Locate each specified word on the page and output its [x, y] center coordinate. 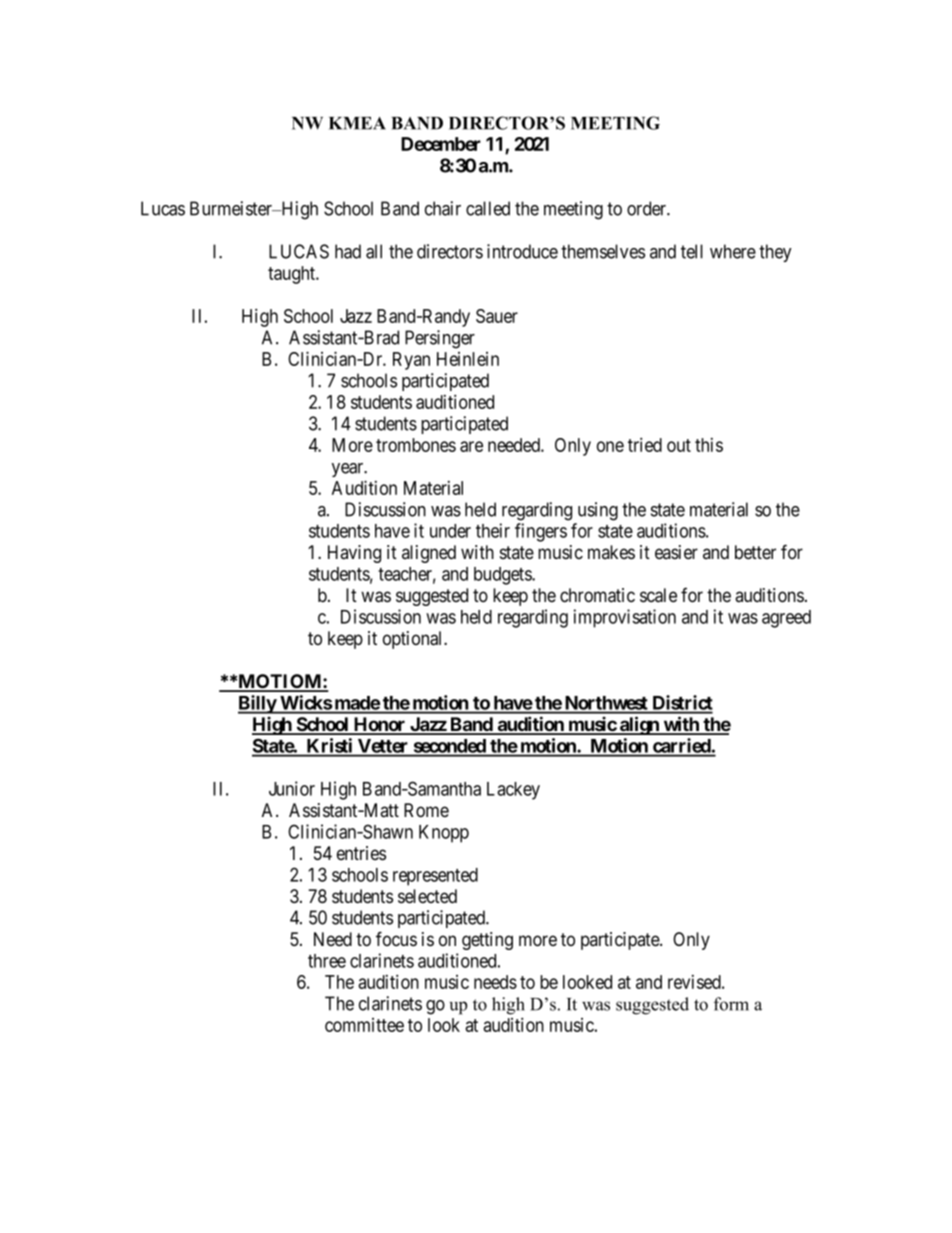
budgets [503, 576]
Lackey [513, 791]
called [488, 208]
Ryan [411, 361]
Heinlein [468, 359]
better [755, 552]
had [348, 251]
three [327, 961]
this [709, 445]
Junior [292, 788]
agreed [786, 619]
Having [354, 554]
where [733, 251]
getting [487, 941]
